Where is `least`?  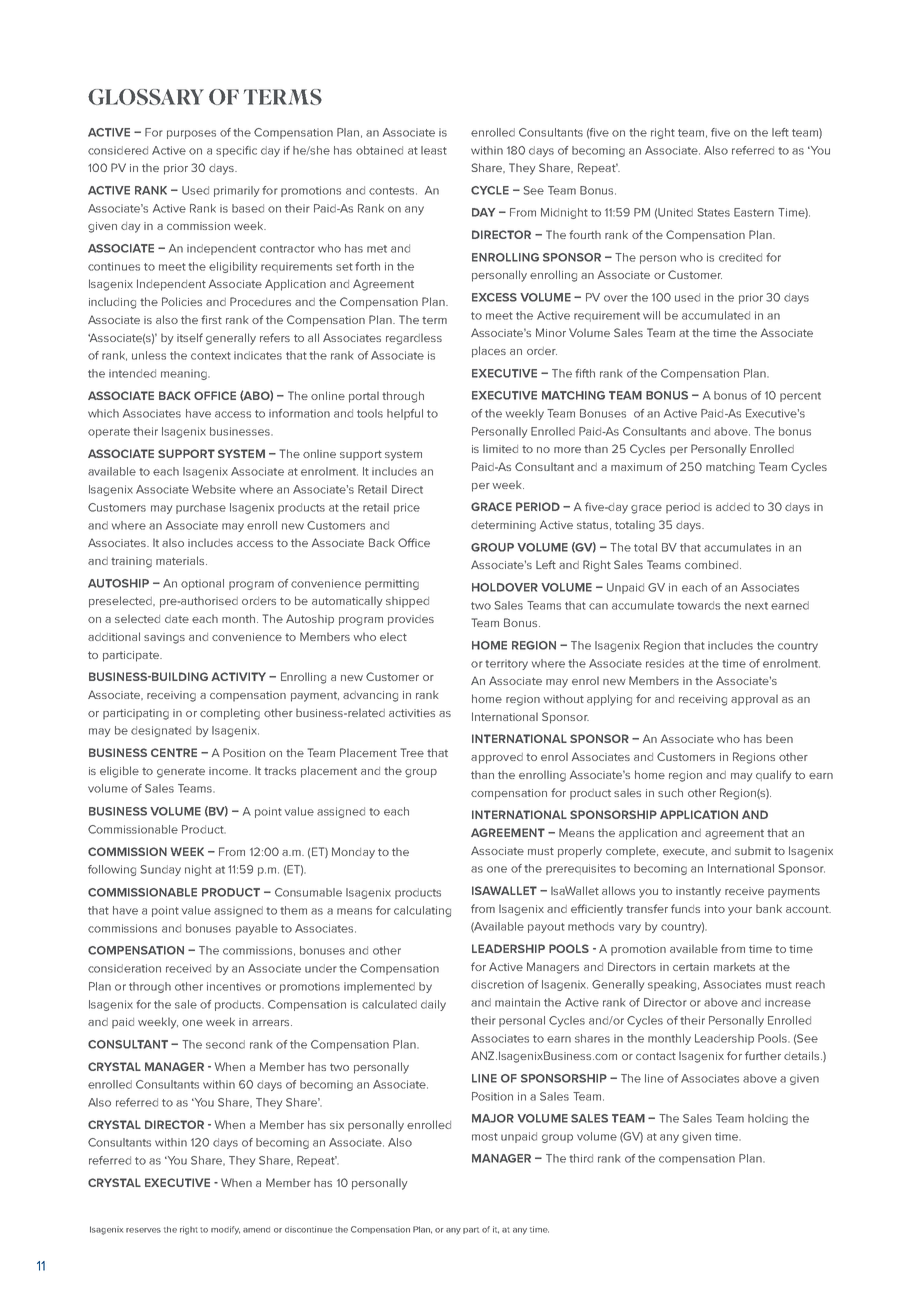
least is located at coordinates (434, 150).
